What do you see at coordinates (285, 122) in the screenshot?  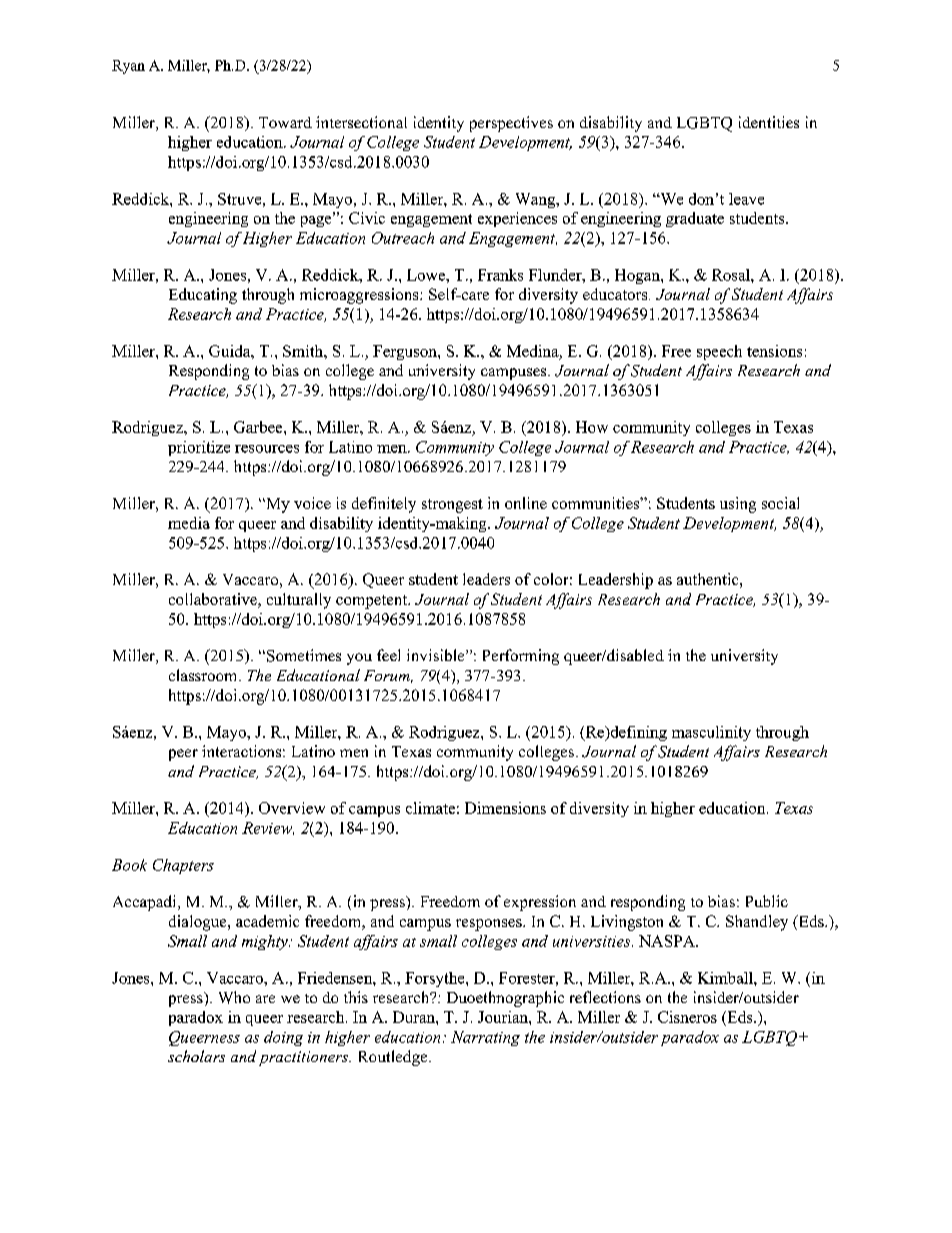 I see `Toward` at bounding box center [285, 122].
